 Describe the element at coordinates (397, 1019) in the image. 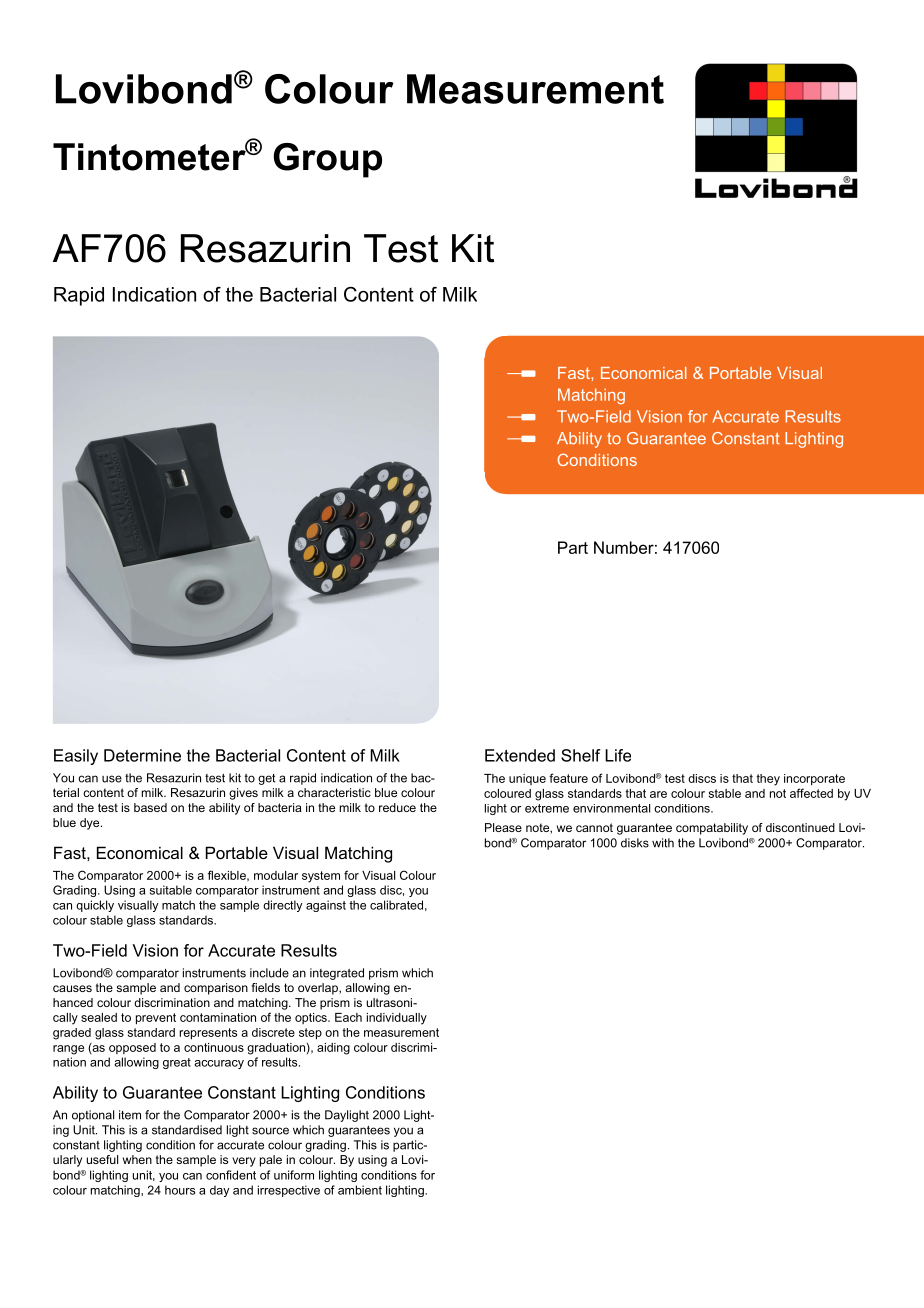

I see `individually` at that location.
